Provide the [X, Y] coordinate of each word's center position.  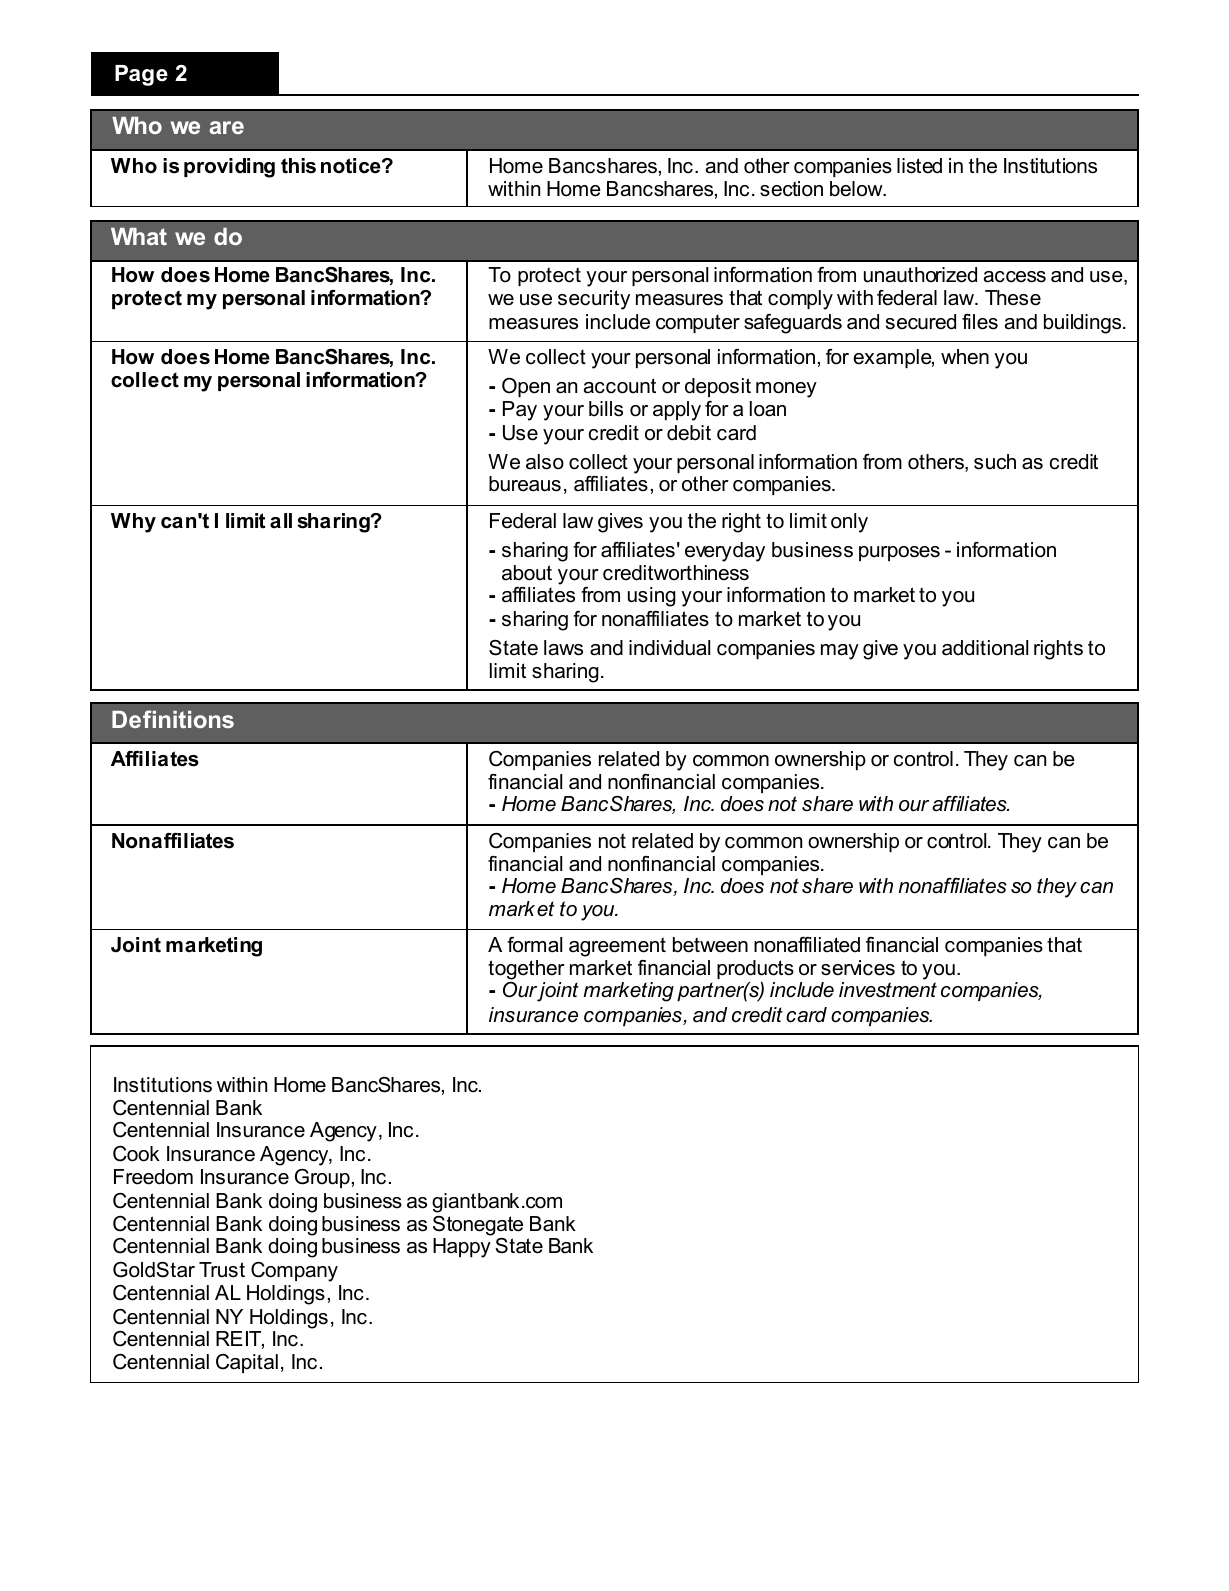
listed [919, 166]
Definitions [173, 719]
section [791, 189]
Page [141, 75]
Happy [462, 1248]
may [840, 652]
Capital [247, 1363]
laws [563, 648]
